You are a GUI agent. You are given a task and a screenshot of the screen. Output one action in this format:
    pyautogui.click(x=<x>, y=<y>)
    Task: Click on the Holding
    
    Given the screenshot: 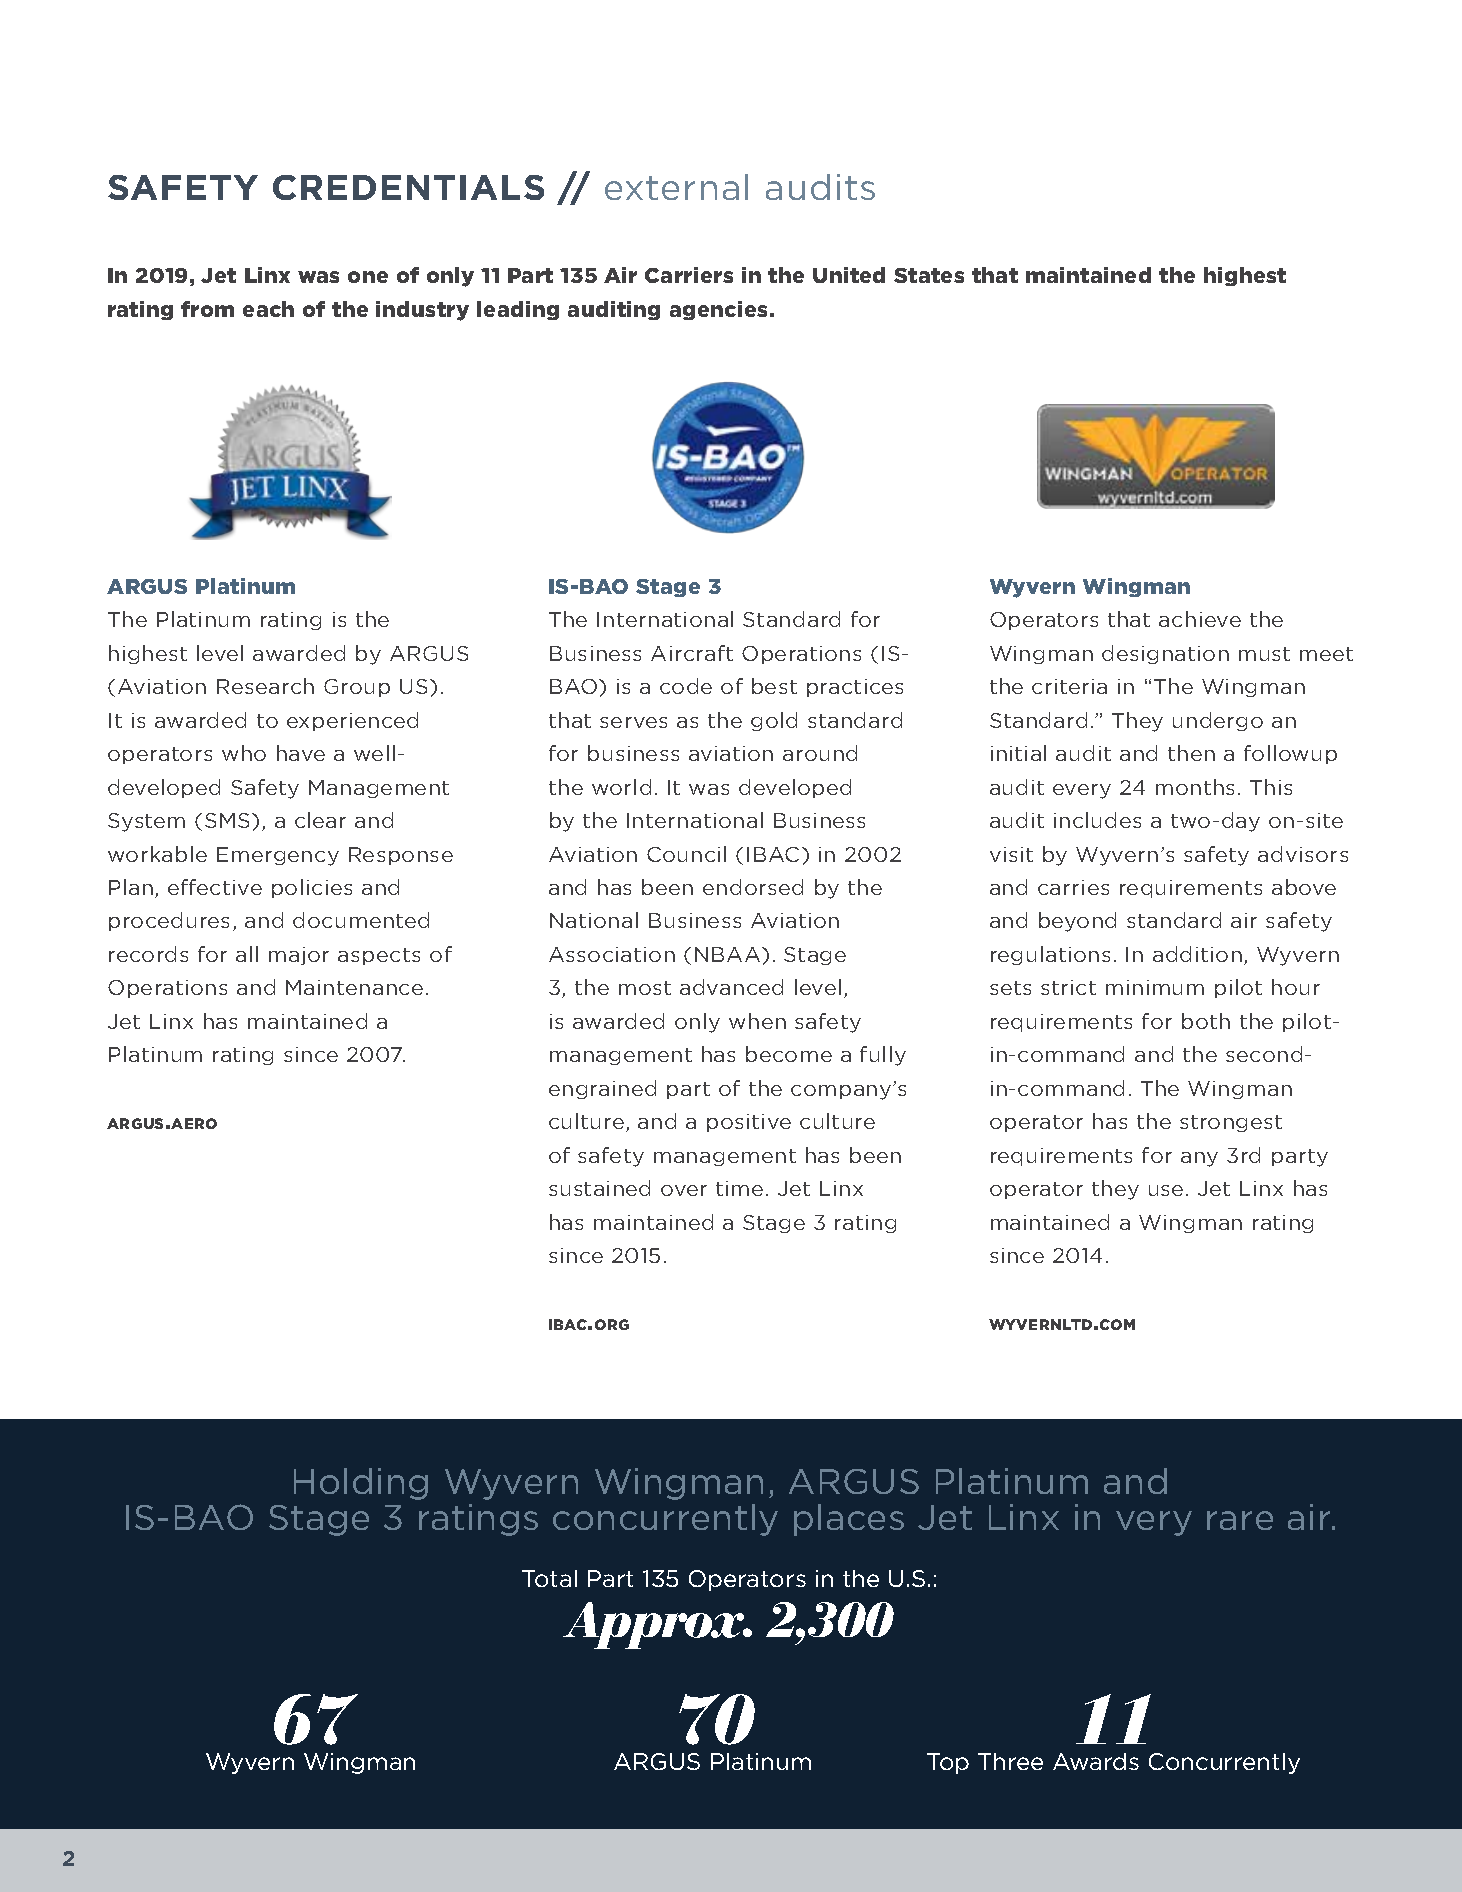 What is the action you would take?
    pyautogui.click(x=361, y=1484)
